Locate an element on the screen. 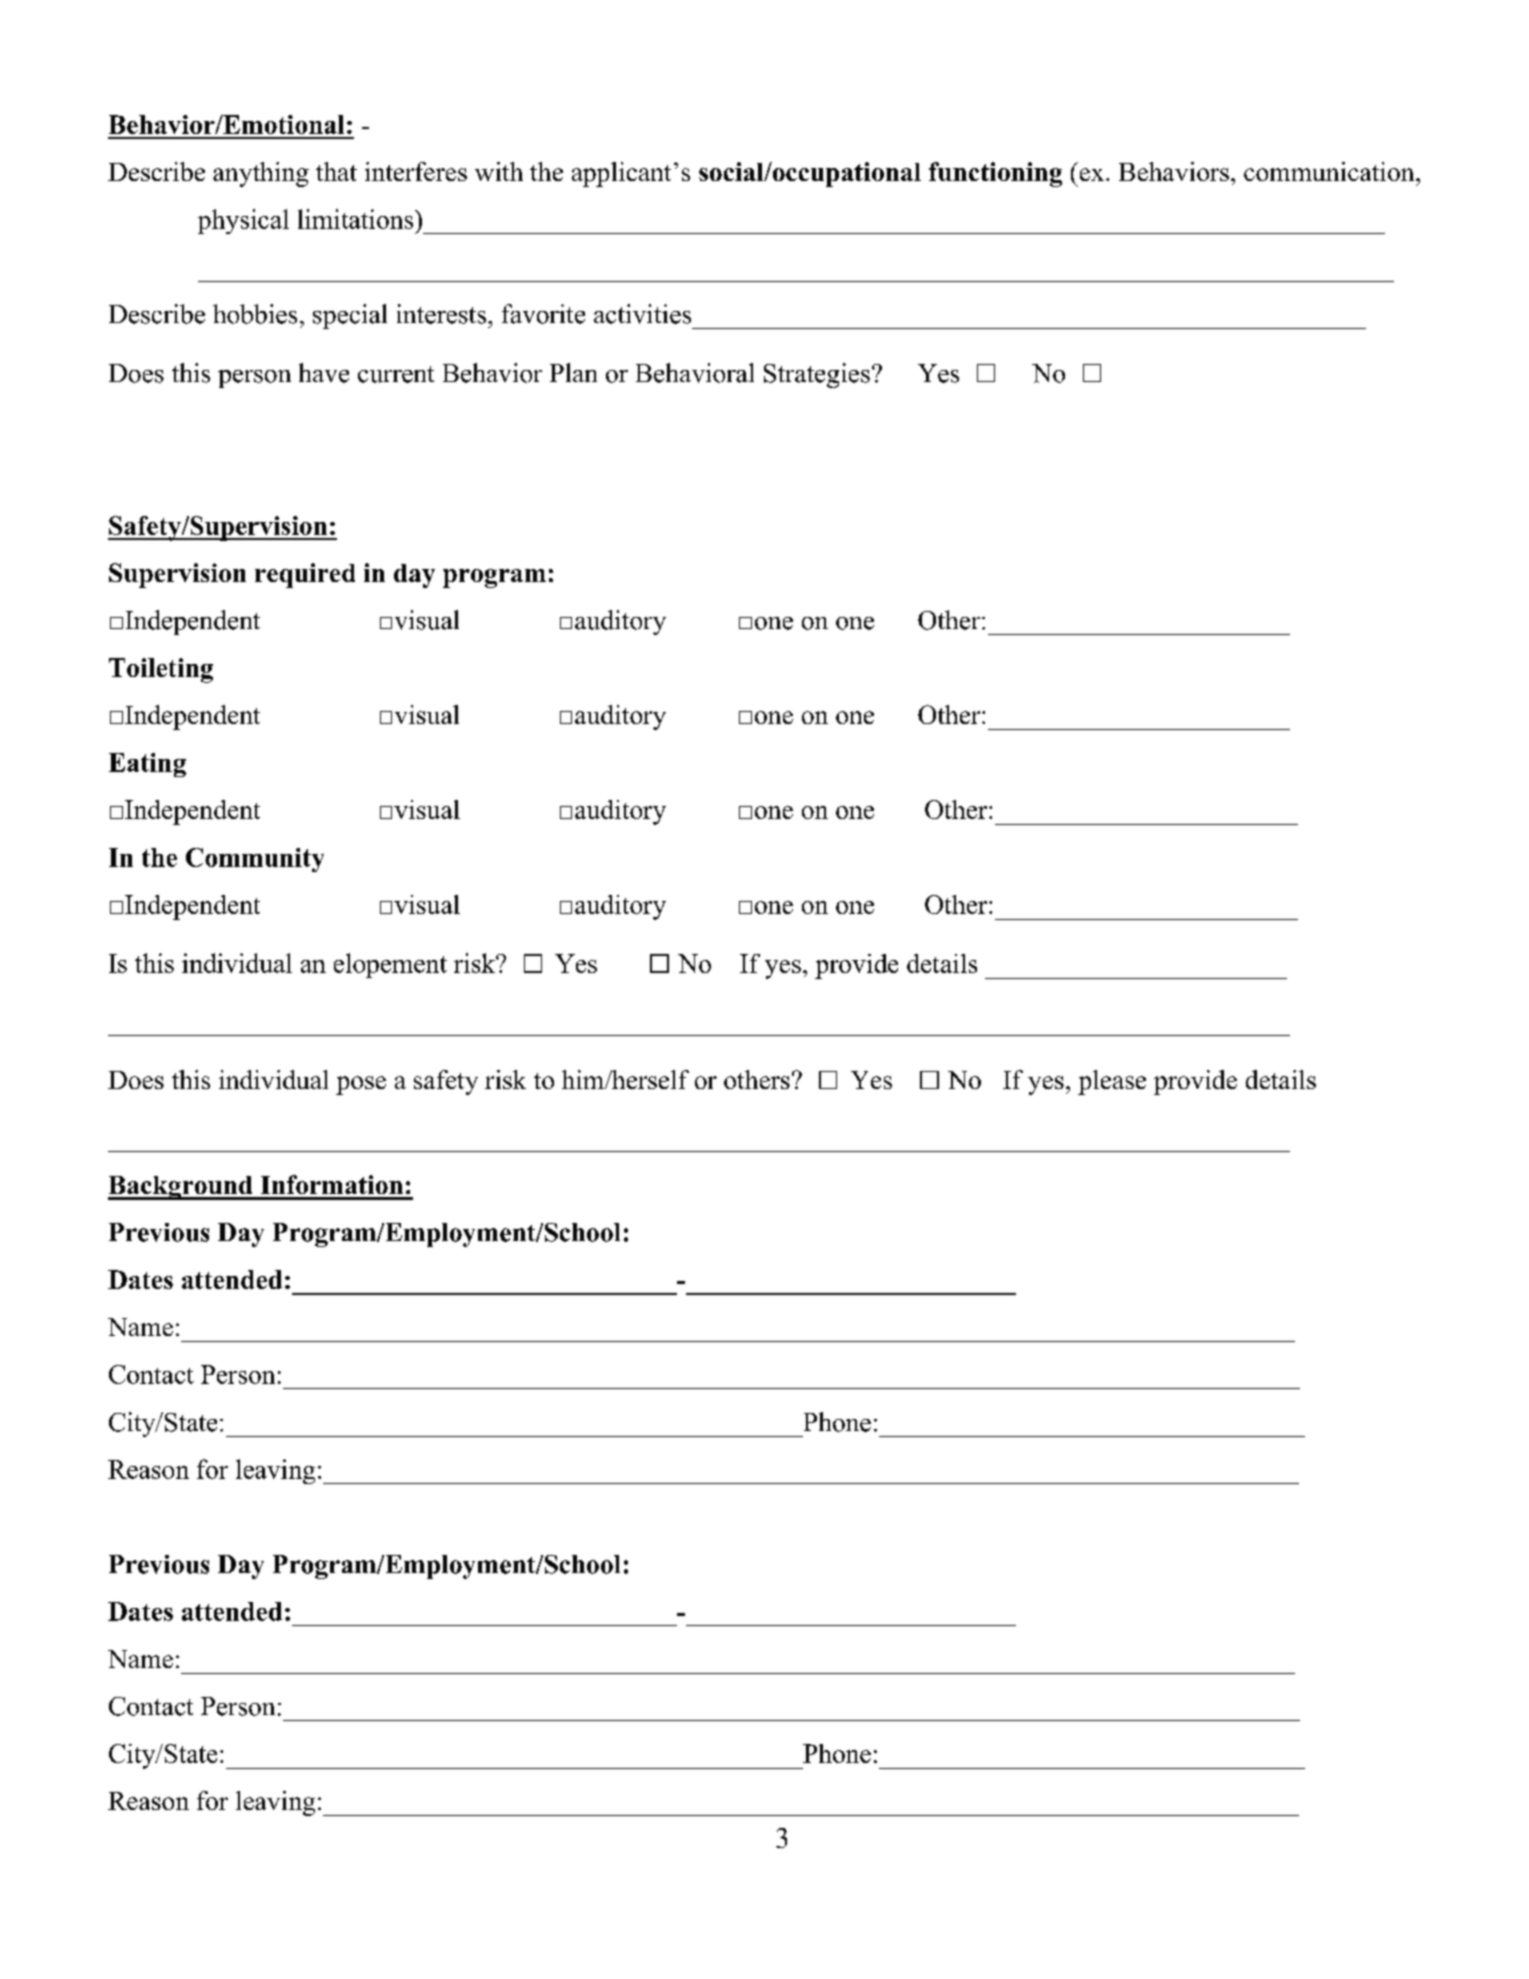 The image size is (1529, 1979). please is located at coordinates (1112, 1082).
